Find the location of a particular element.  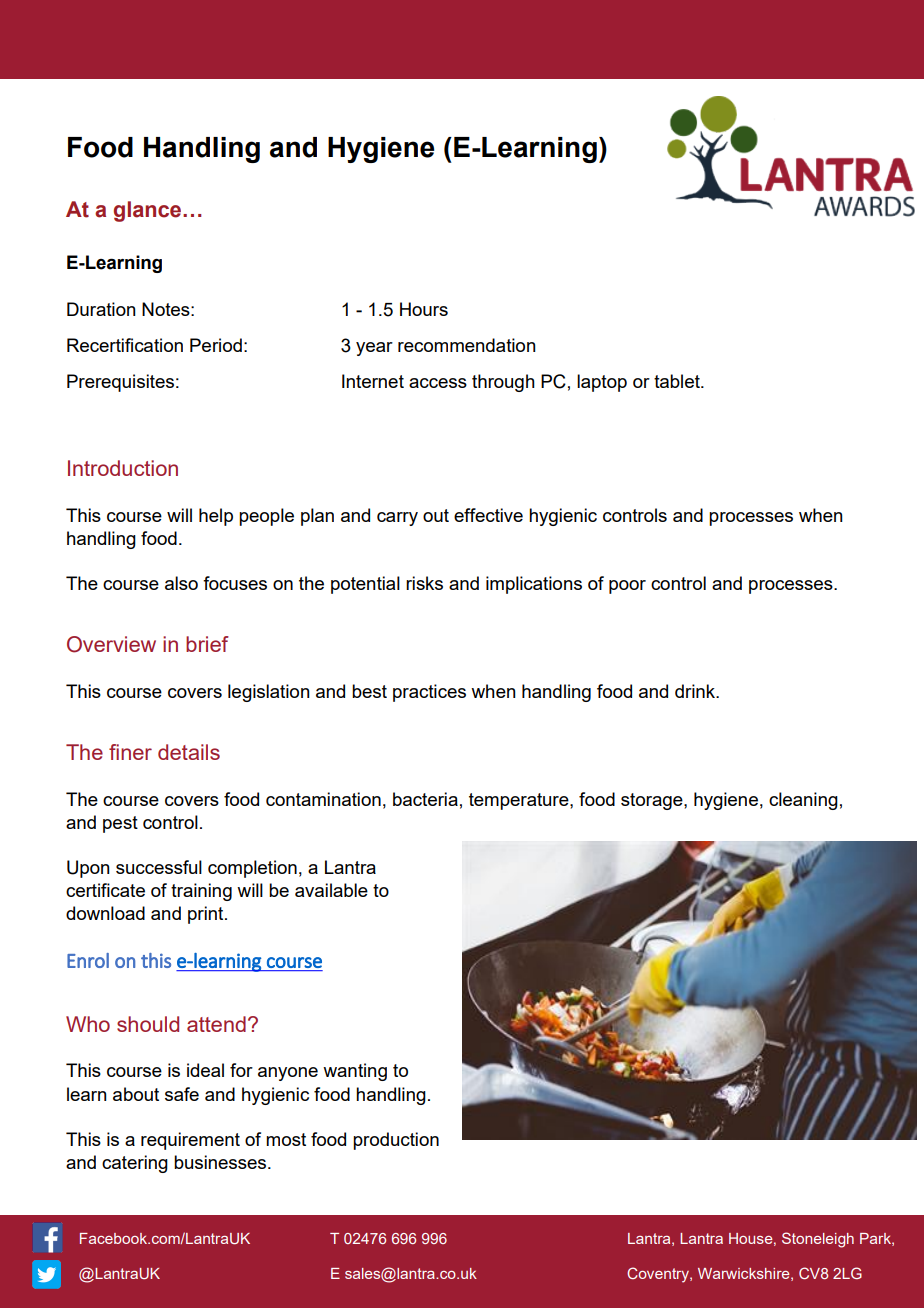

practices is located at coordinates (429, 693).
